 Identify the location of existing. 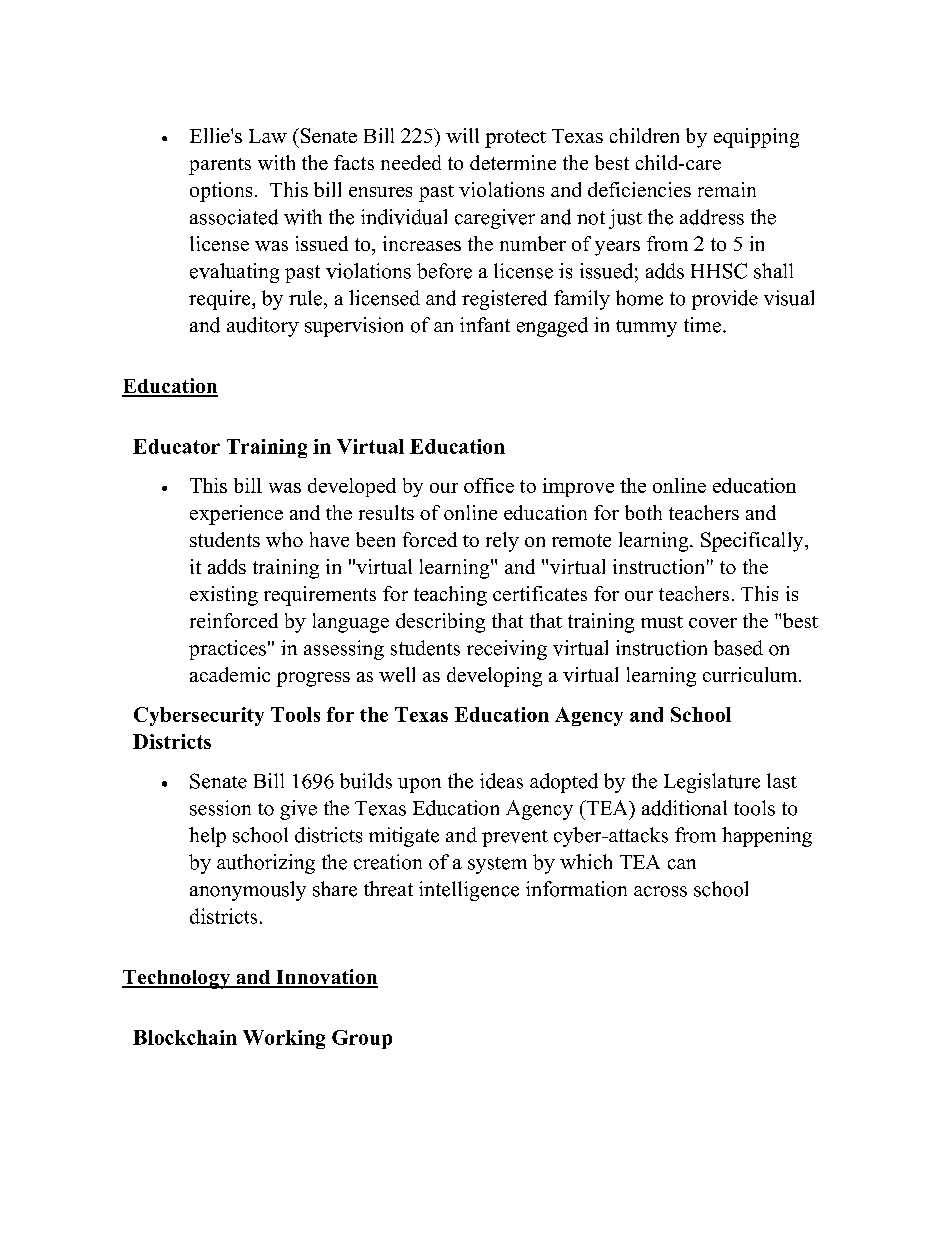
(224, 596).
